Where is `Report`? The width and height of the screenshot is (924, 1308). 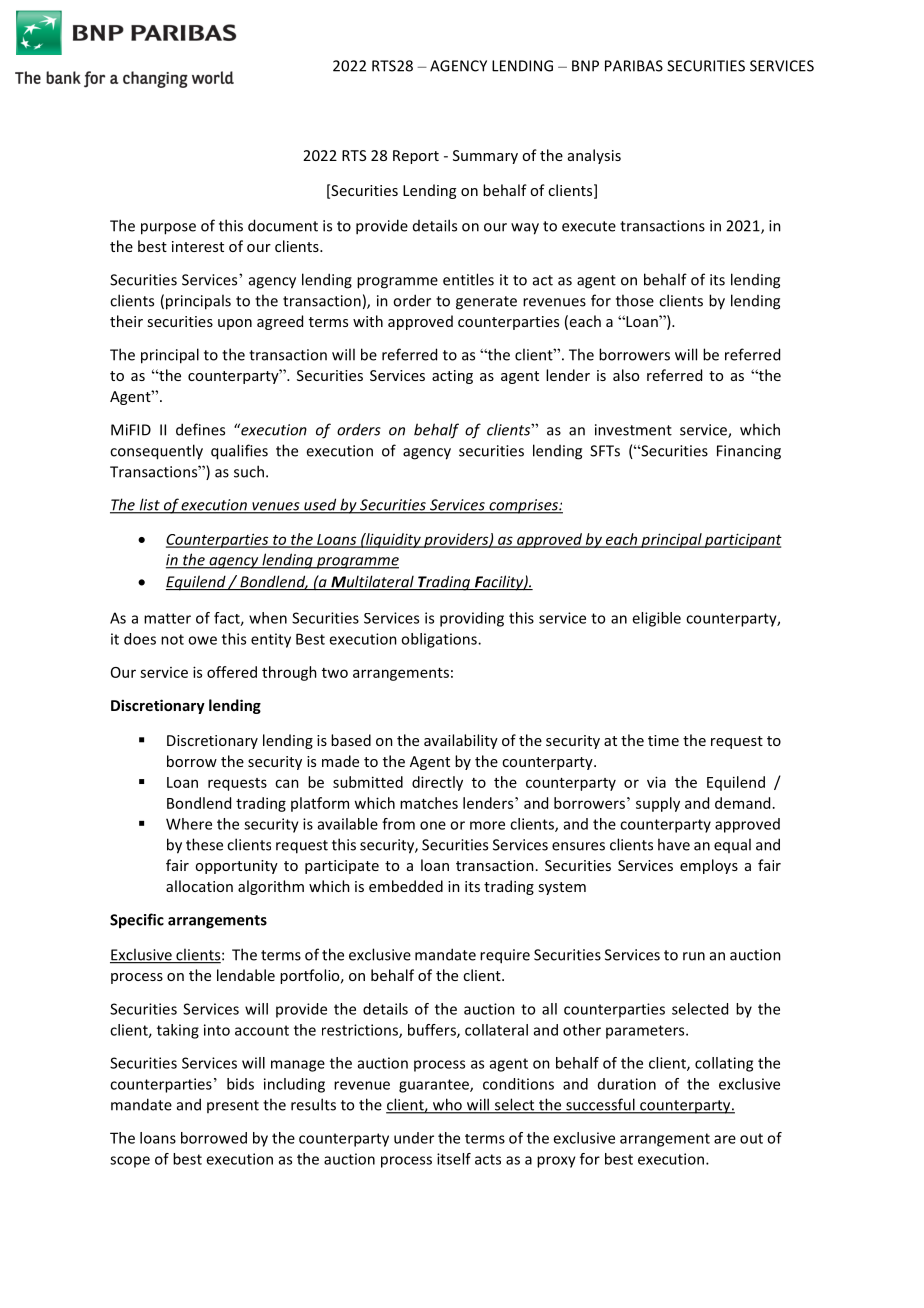 Report is located at coordinates (416, 157).
